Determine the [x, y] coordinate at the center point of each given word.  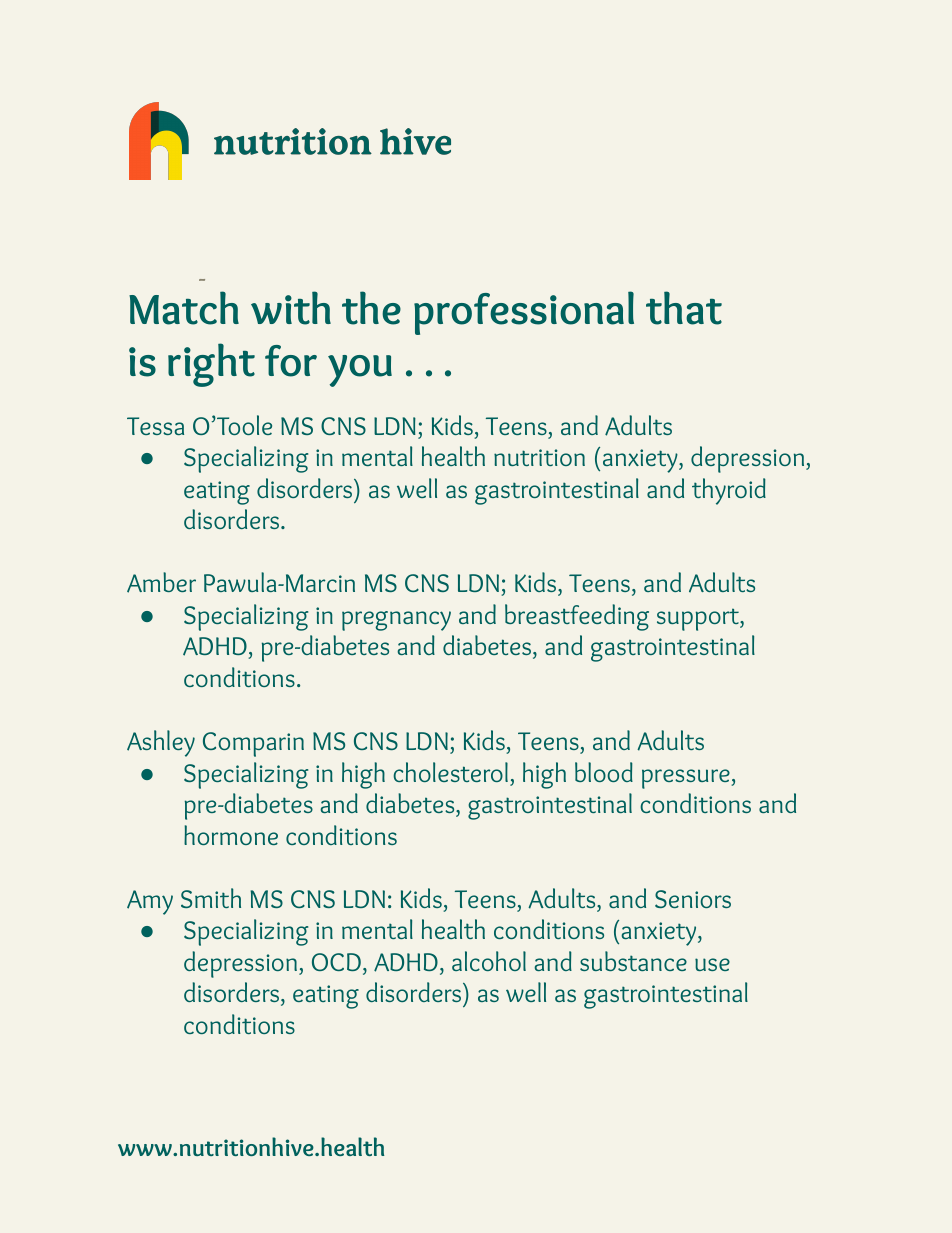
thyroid [729, 491]
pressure [687, 779]
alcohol [489, 961]
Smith [211, 898]
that [684, 308]
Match [184, 308]
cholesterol [450, 772]
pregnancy [396, 621]
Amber [161, 582]
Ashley [161, 743]
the [371, 308]
